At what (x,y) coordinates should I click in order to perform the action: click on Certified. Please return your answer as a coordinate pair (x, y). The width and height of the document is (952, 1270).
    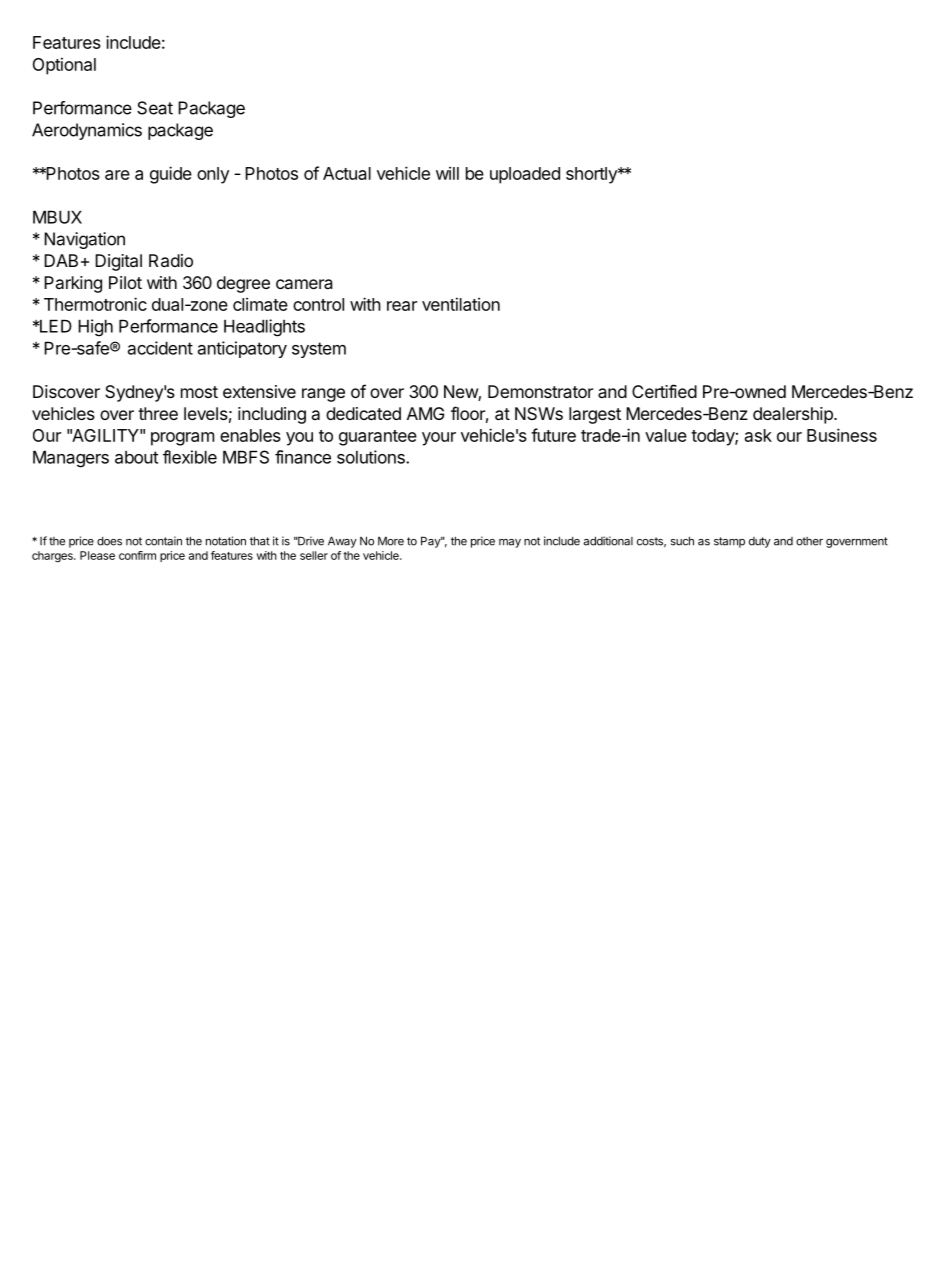
    Looking at the image, I should click on (664, 391).
